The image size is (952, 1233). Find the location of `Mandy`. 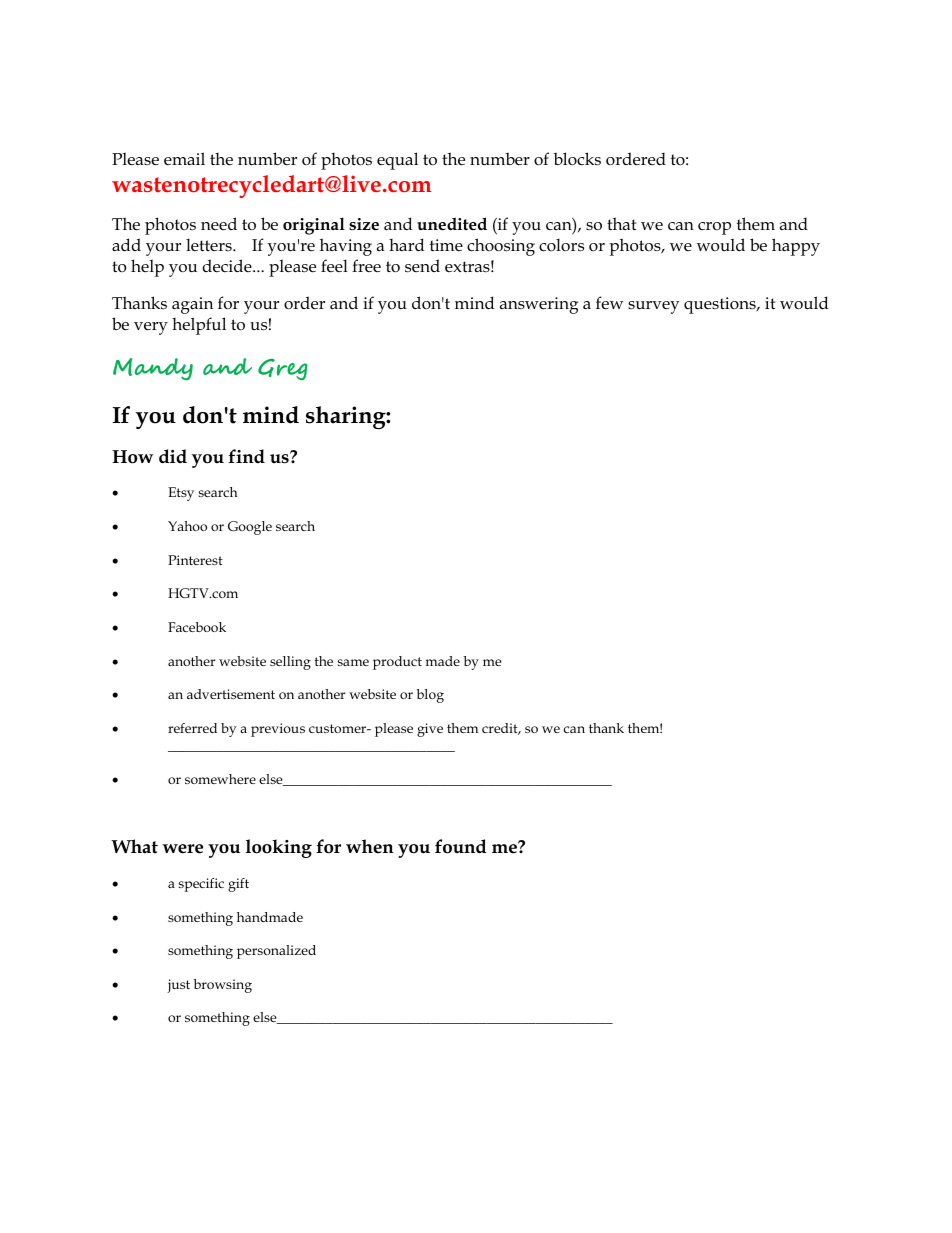

Mandy is located at coordinates (153, 369).
